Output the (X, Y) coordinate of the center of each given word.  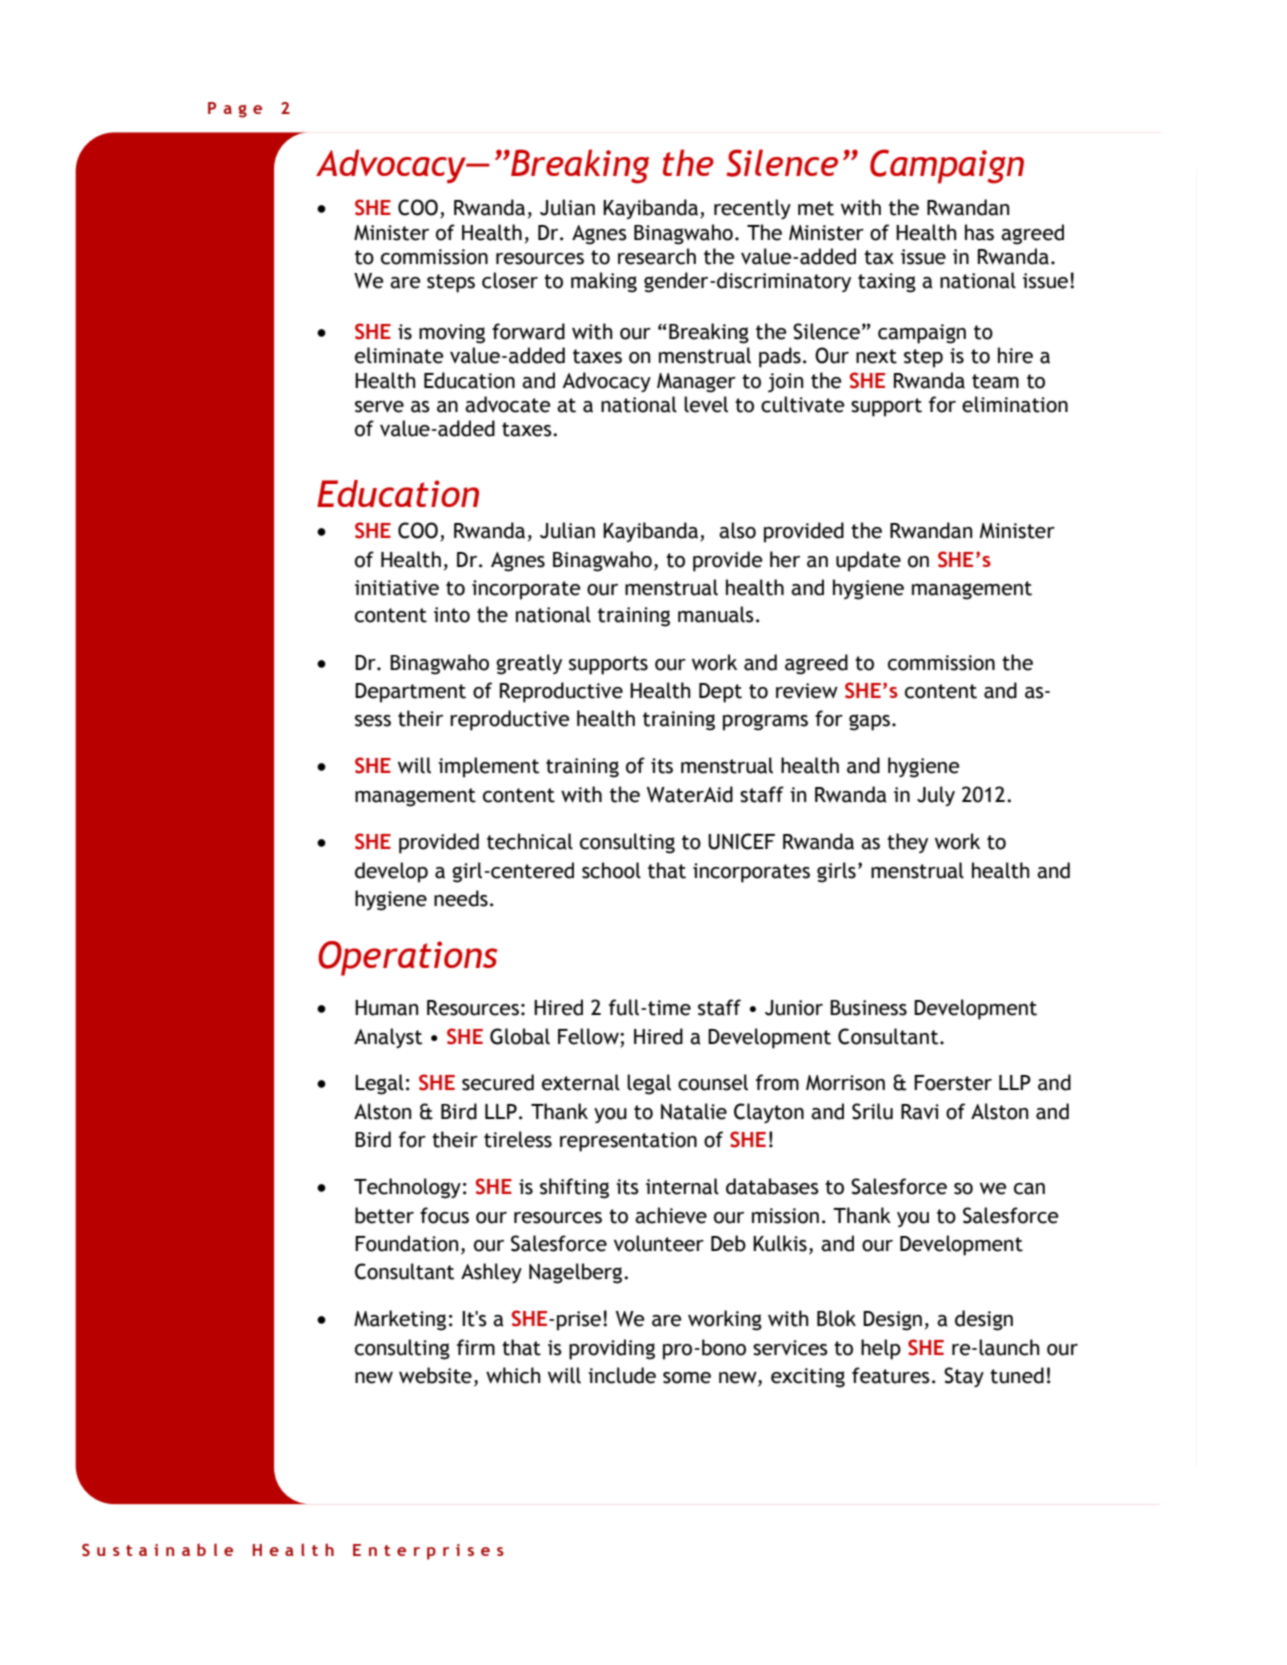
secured (498, 1082)
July (936, 796)
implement (488, 767)
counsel (713, 1082)
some (687, 1378)
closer (510, 280)
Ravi (920, 1112)
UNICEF (741, 841)
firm (476, 1347)
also (737, 530)
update (868, 561)
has (979, 232)
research (657, 256)
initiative (397, 588)
